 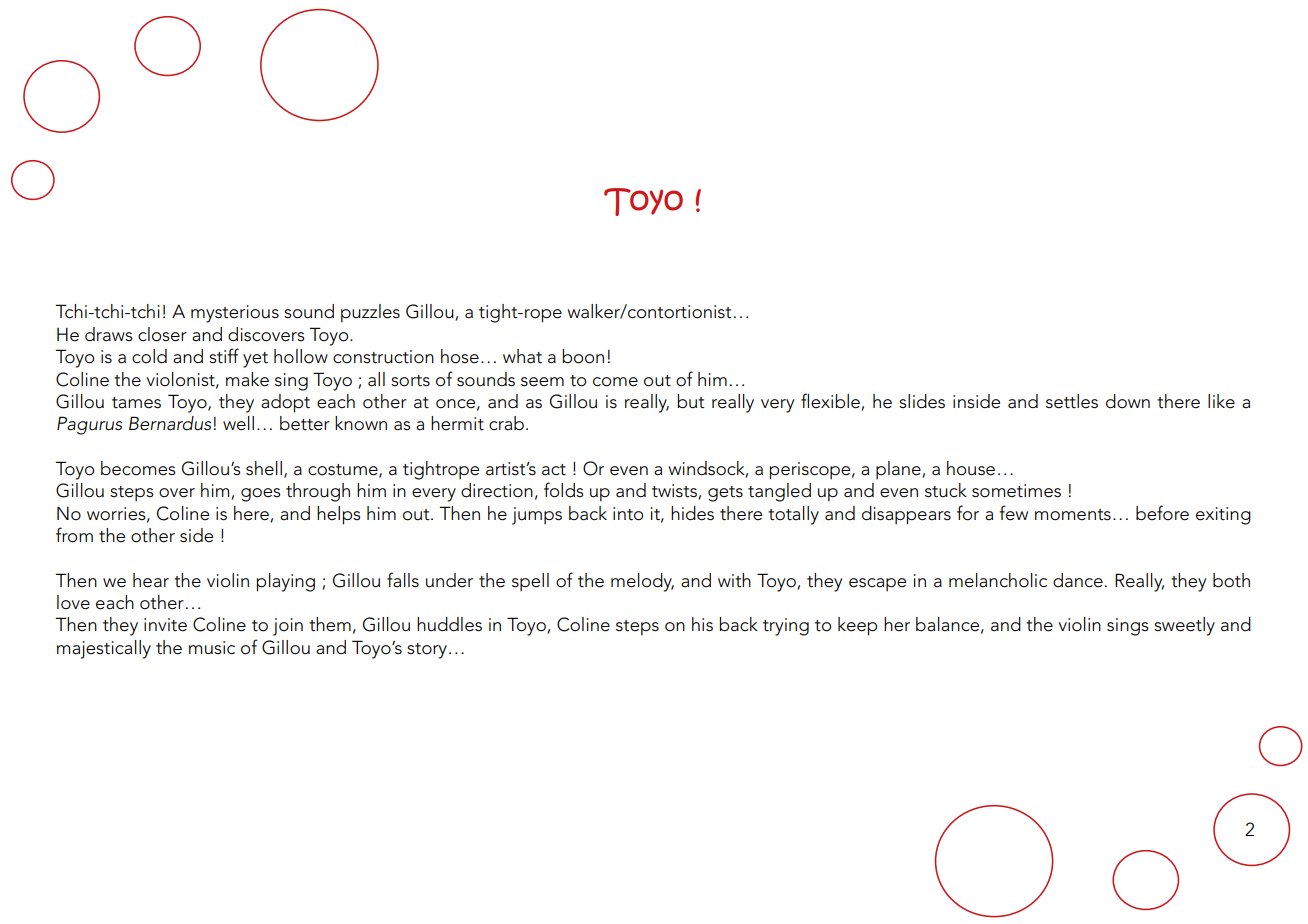 What do you see at coordinates (1078, 580) in the screenshot?
I see `dance` at bounding box center [1078, 580].
